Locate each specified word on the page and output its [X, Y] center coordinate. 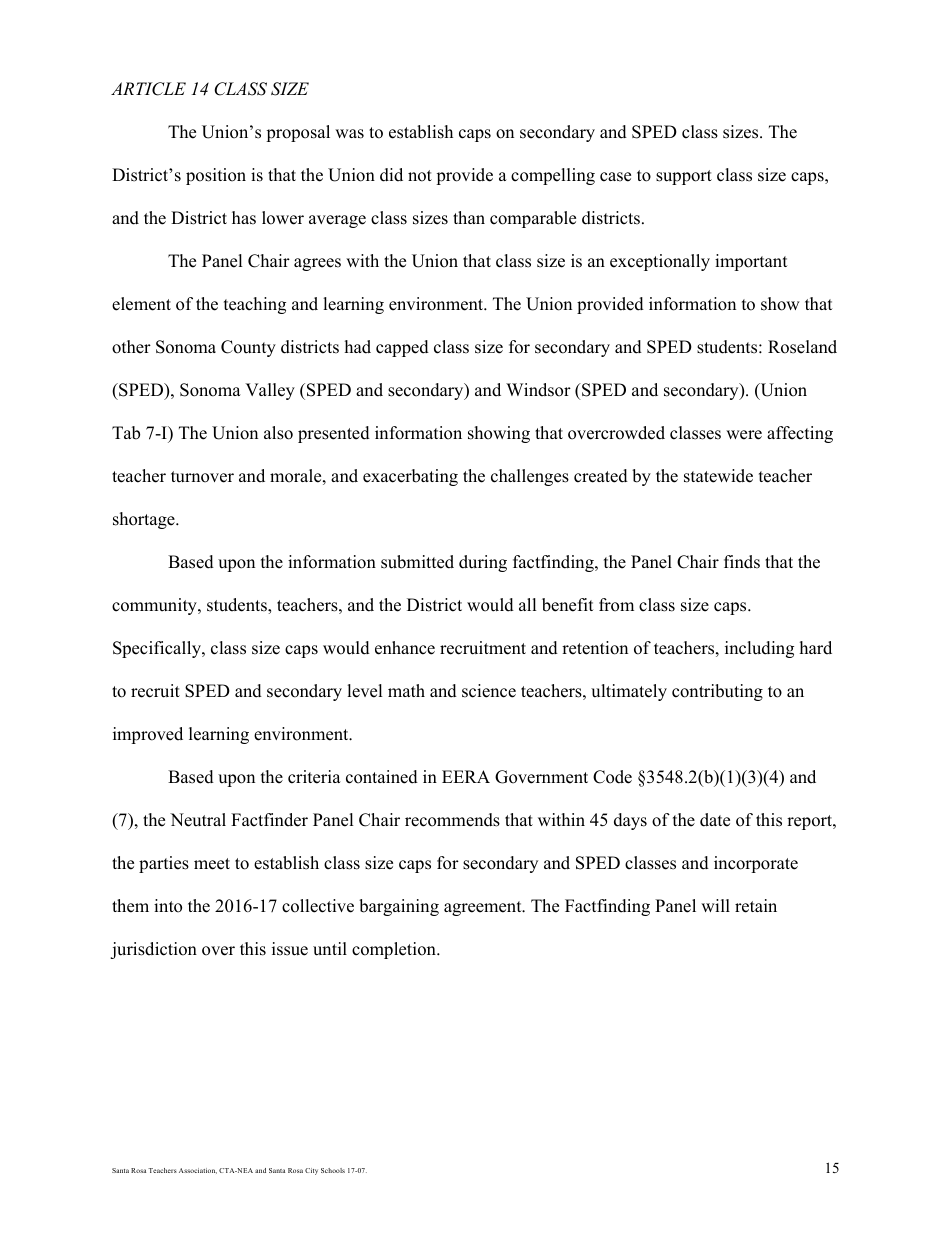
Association [198, 1171]
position [216, 176]
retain [756, 906]
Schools [333, 1170]
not [420, 176]
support [684, 177]
